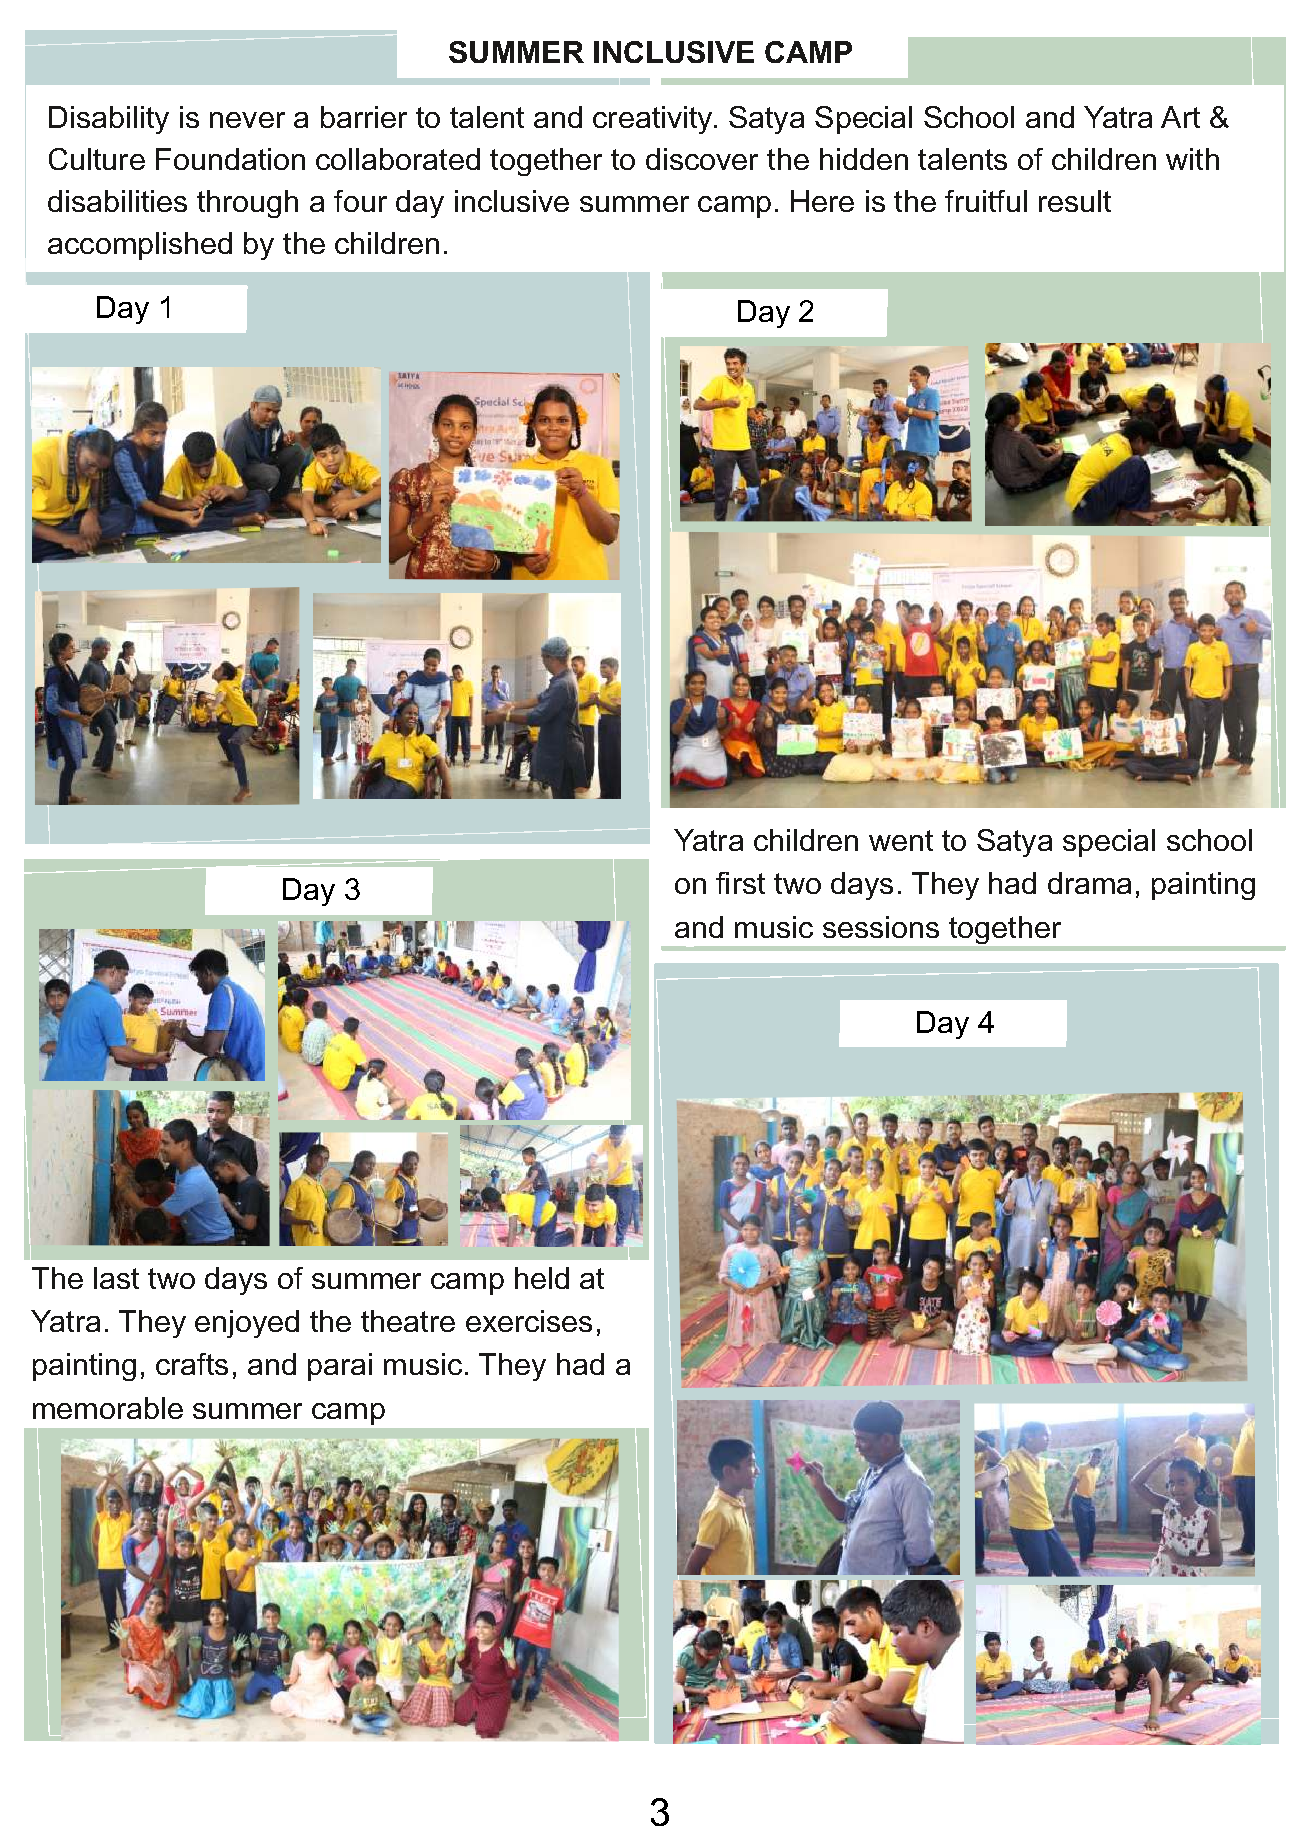  Describe the element at coordinates (192, 1364) in the screenshot. I see `crafts` at that location.
